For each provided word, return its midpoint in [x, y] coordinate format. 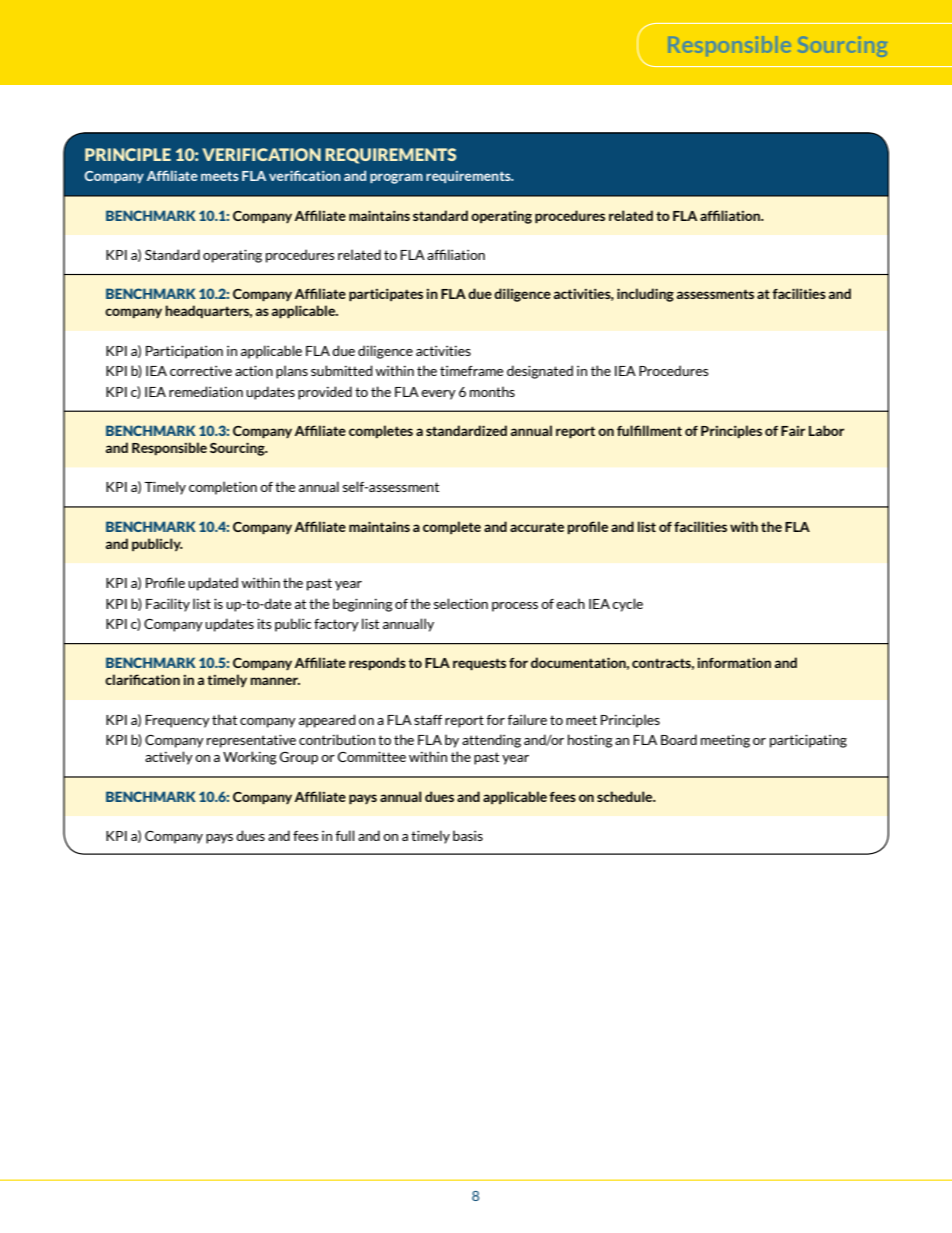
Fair [793, 431]
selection [461, 603]
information [734, 663]
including [645, 295]
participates [386, 295]
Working [250, 758]
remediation [206, 391]
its [265, 624]
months [492, 391]
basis [468, 835]
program [396, 178]
